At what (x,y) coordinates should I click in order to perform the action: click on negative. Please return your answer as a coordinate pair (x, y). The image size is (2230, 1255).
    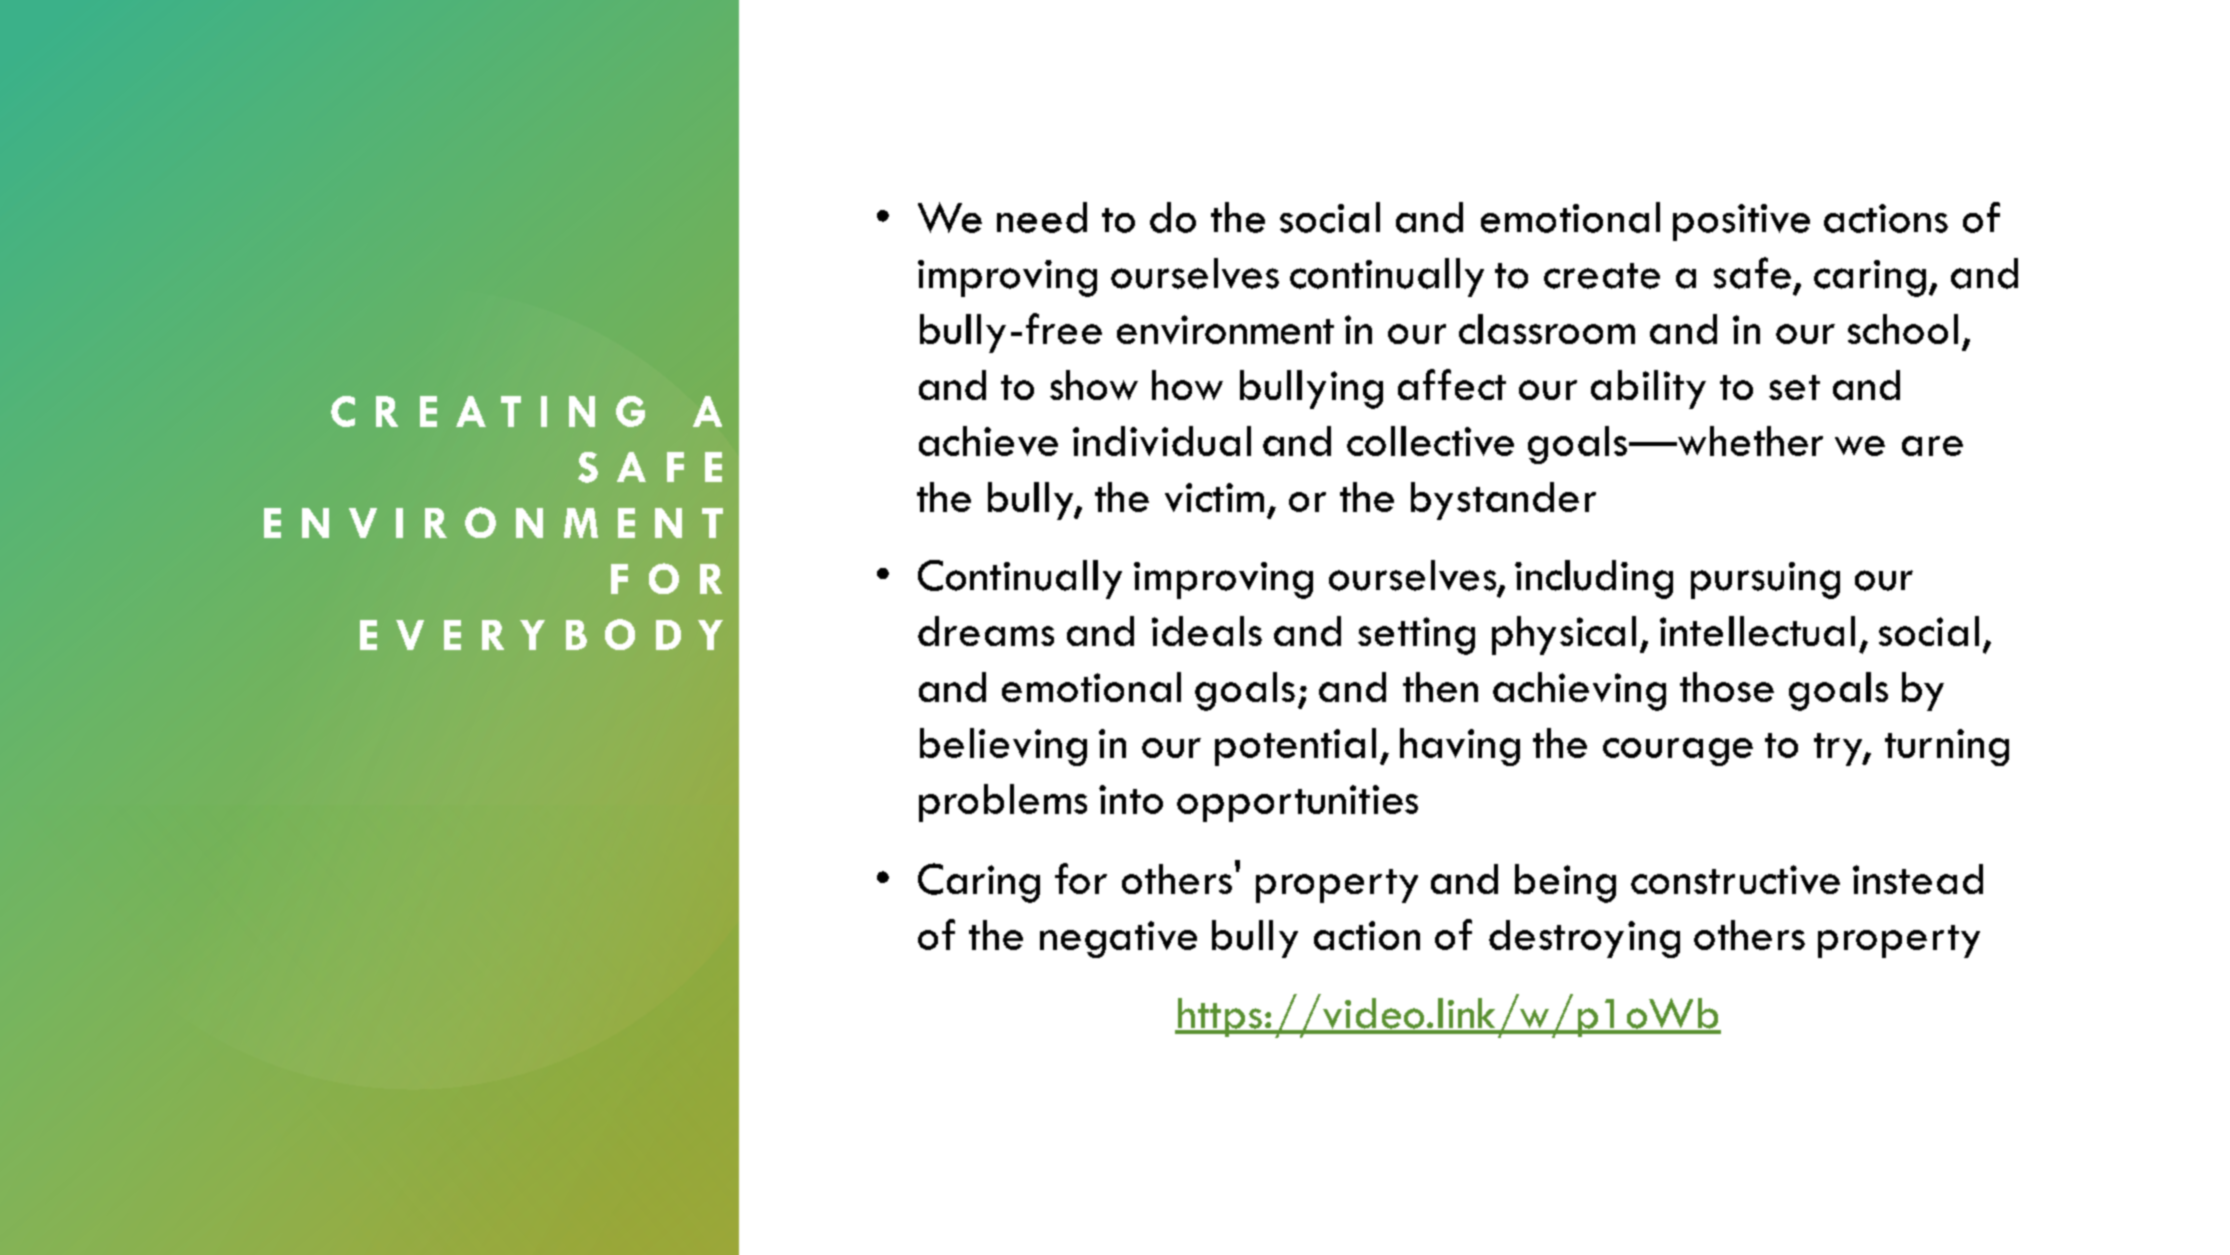
    Looking at the image, I should click on (1118, 939).
